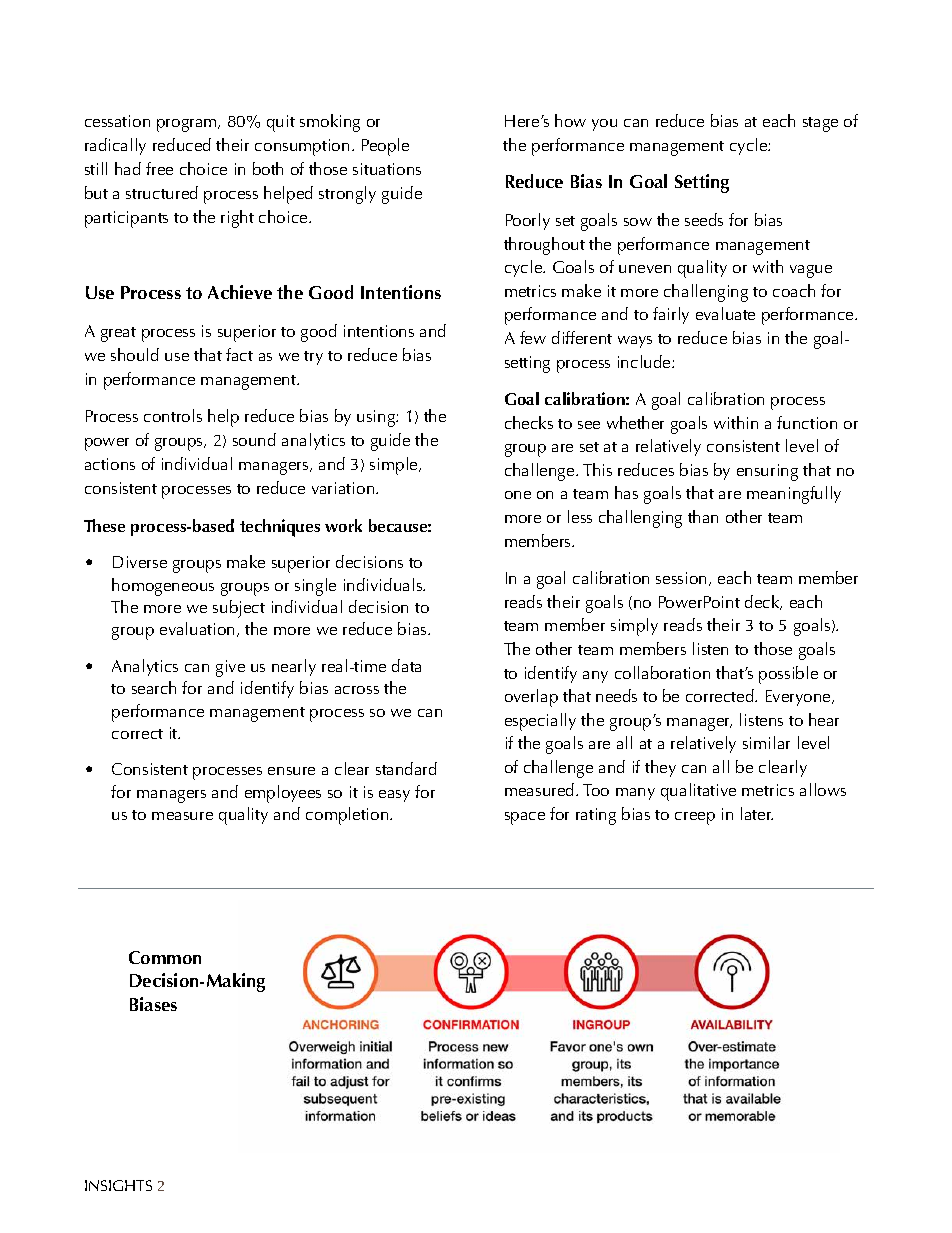 The image size is (952, 1233). I want to click on free, so click(159, 168).
